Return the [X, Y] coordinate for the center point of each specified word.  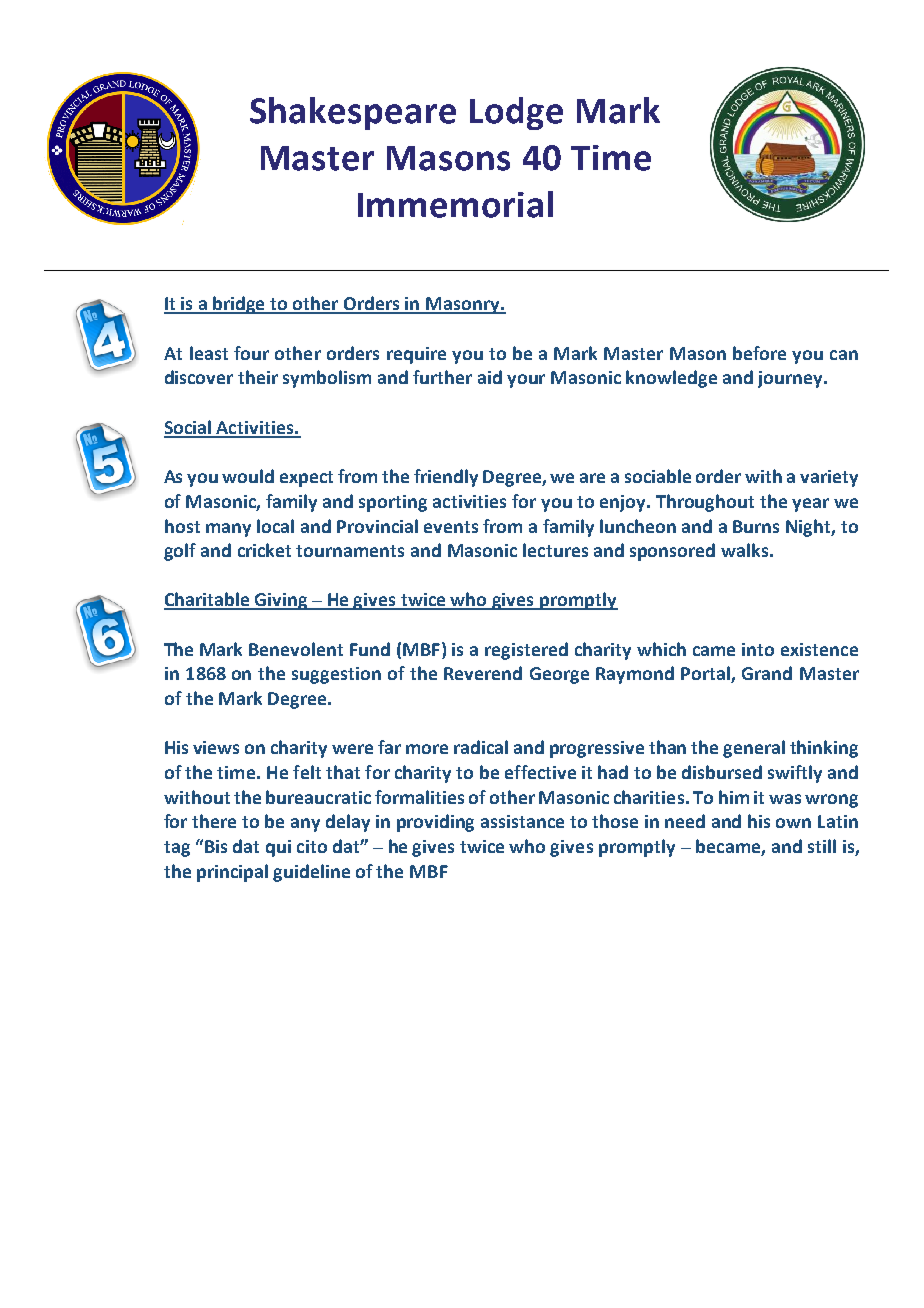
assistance [522, 821]
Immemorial [455, 204]
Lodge [516, 113]
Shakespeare [353, 113]
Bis [216, 846]
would [248, 476]
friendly [446, 478]
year [810, 505]
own [793, 823]
